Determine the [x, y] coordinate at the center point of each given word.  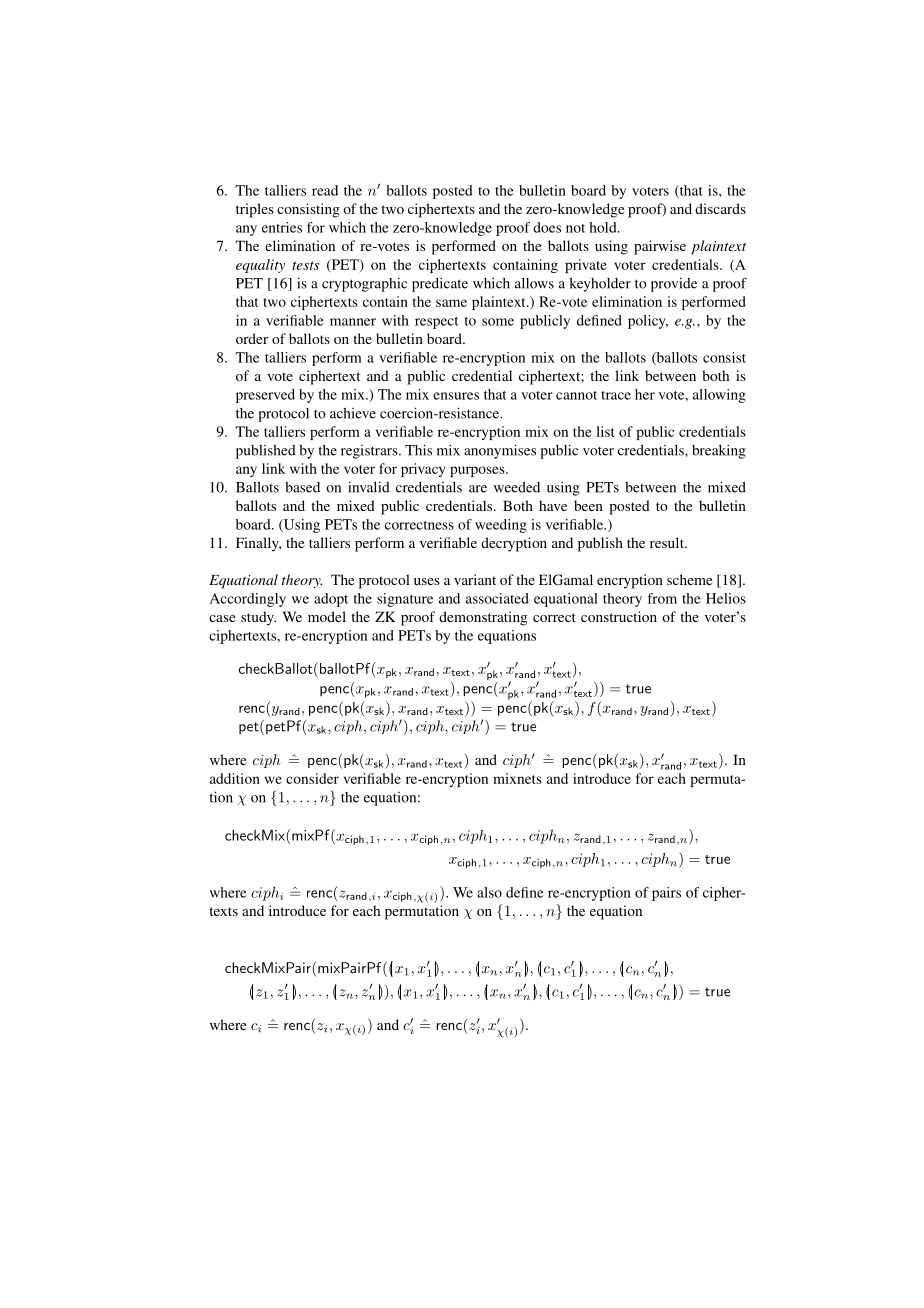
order [252, 338]
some [498, 322]
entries [282, 227]
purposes [478, 471]
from [662, 598]
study [258, 618]
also [489, 892]
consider [312, 778]
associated [497, 598]
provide [674, 285]
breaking [719, 452]
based [302, 487]
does [547, 227]
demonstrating [483, 618]
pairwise [660, 247]
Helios [726, 598]
